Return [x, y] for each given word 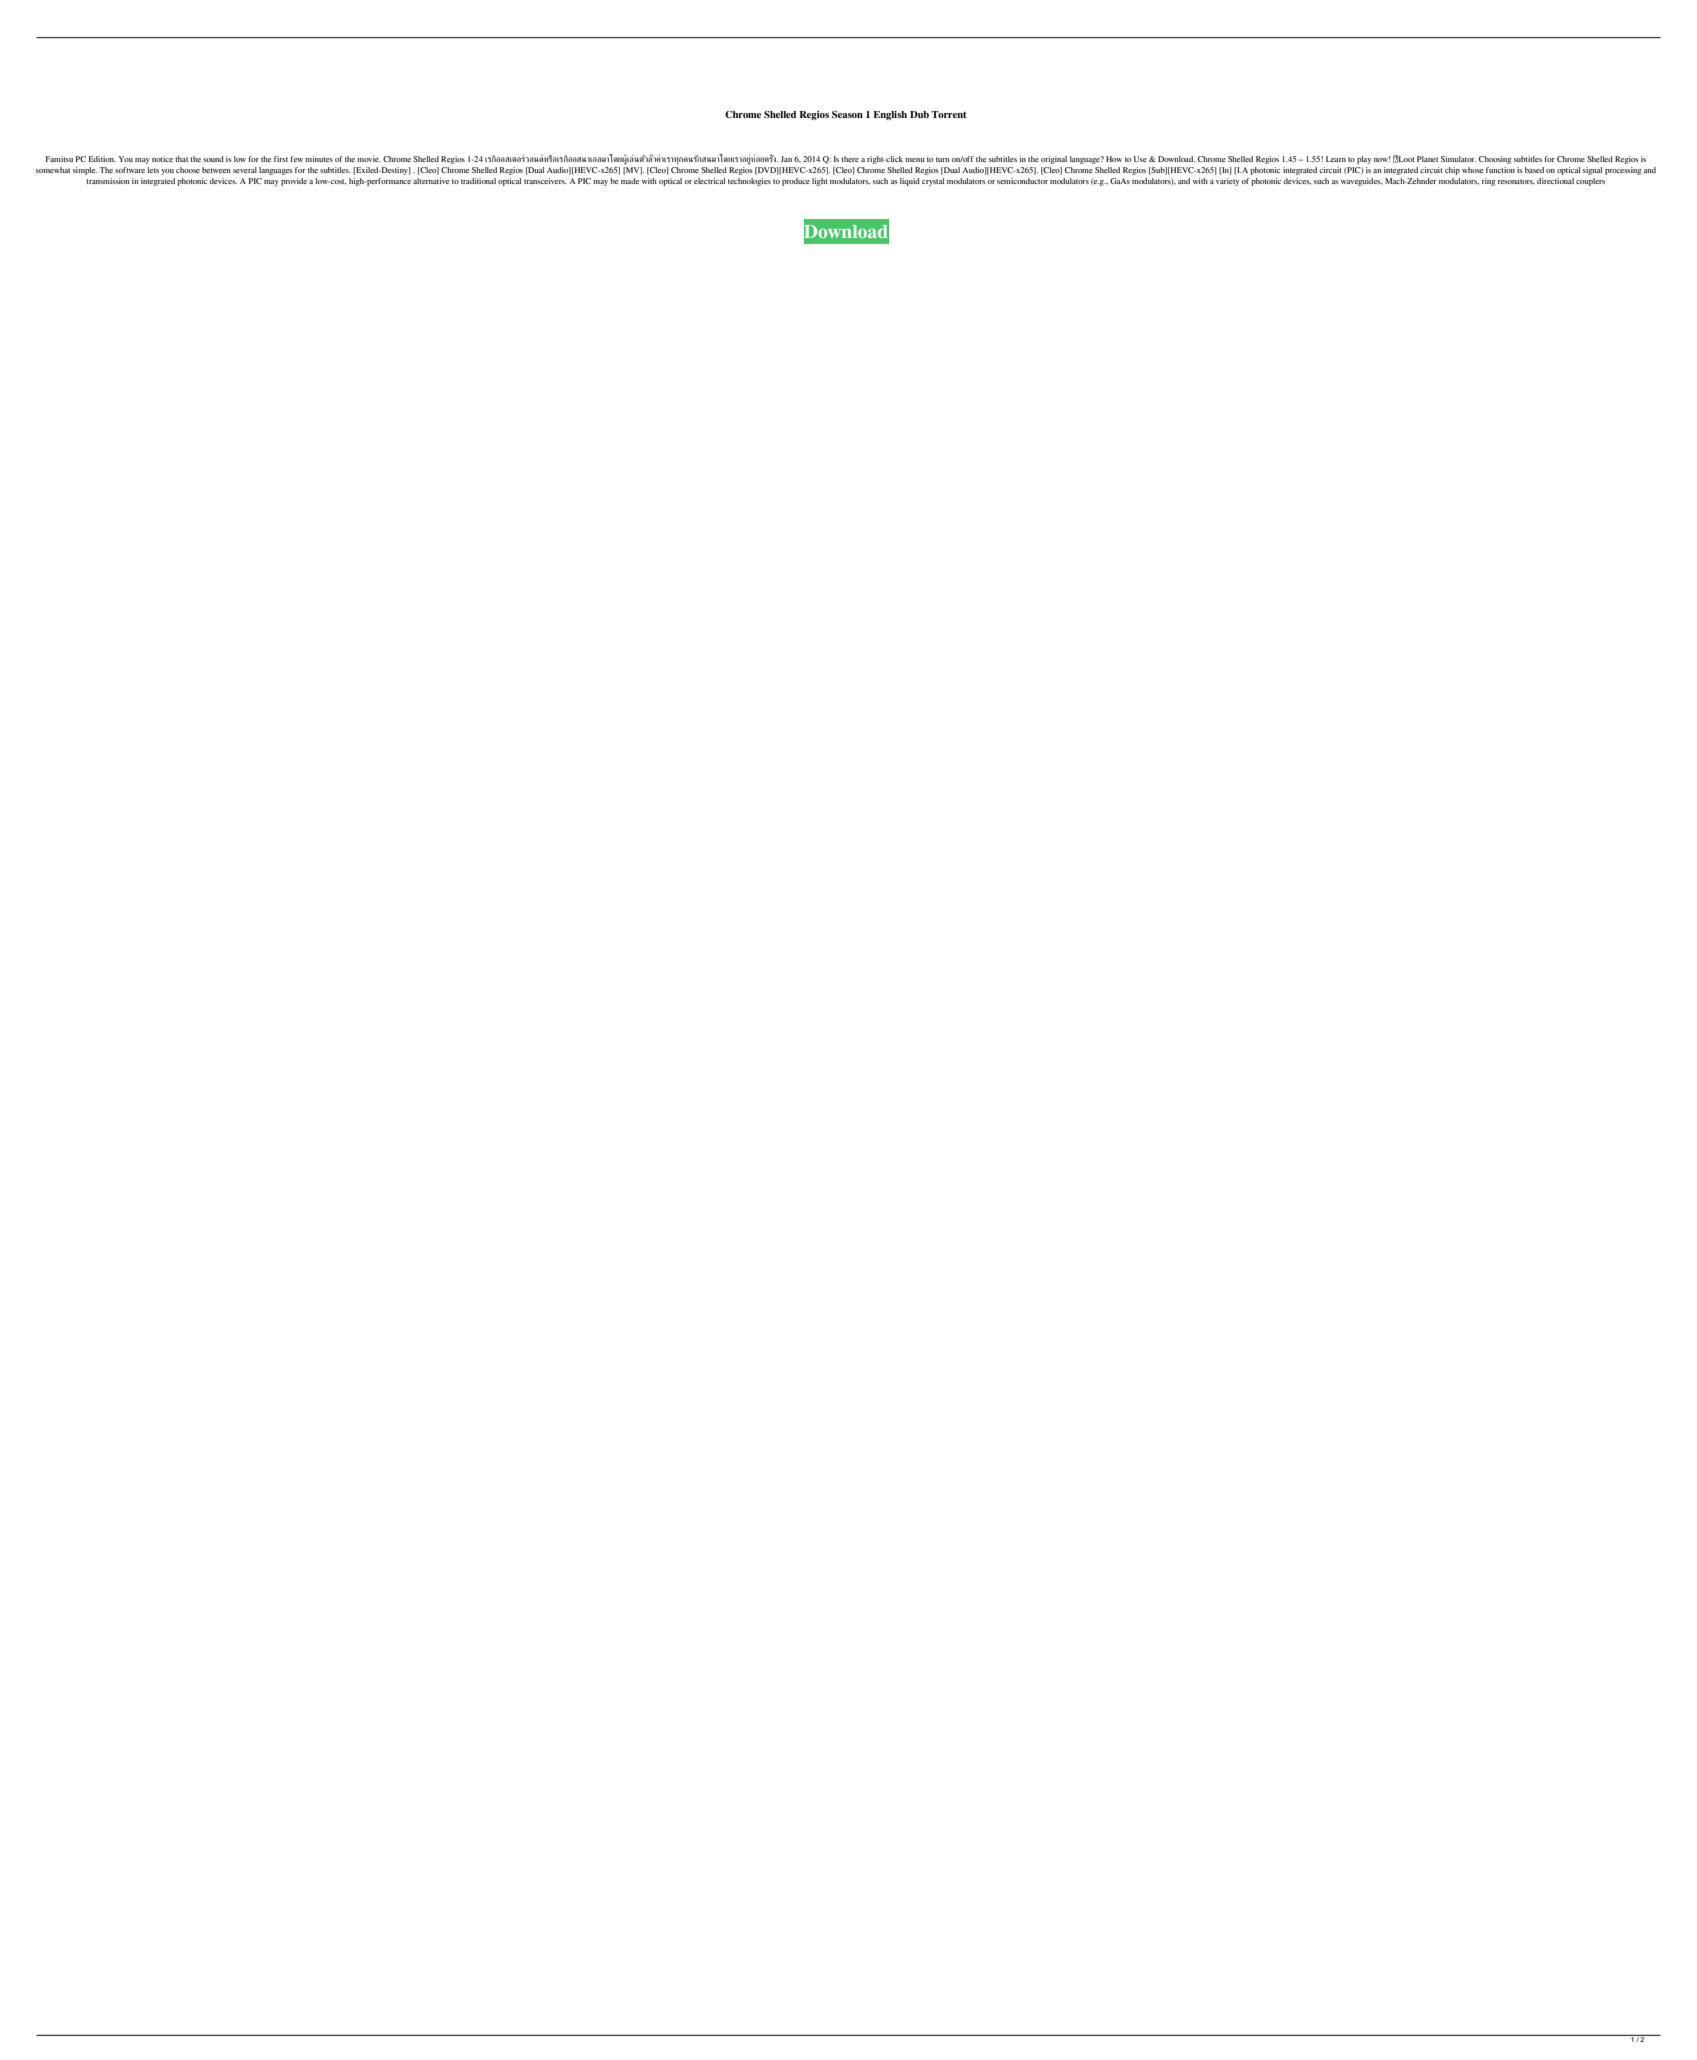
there [850, 159]
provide [294, 182]
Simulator [1458, 159]
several [245, 170]
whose [1472, 170]
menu [915, 160]
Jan [786, 159]
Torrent [948, 114]
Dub [919, 114]
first [281, 159]
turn [943, 159]
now [1382, 159]
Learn [1336, 159]
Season [847, 114]
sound [213, 159]
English [890, 115]
